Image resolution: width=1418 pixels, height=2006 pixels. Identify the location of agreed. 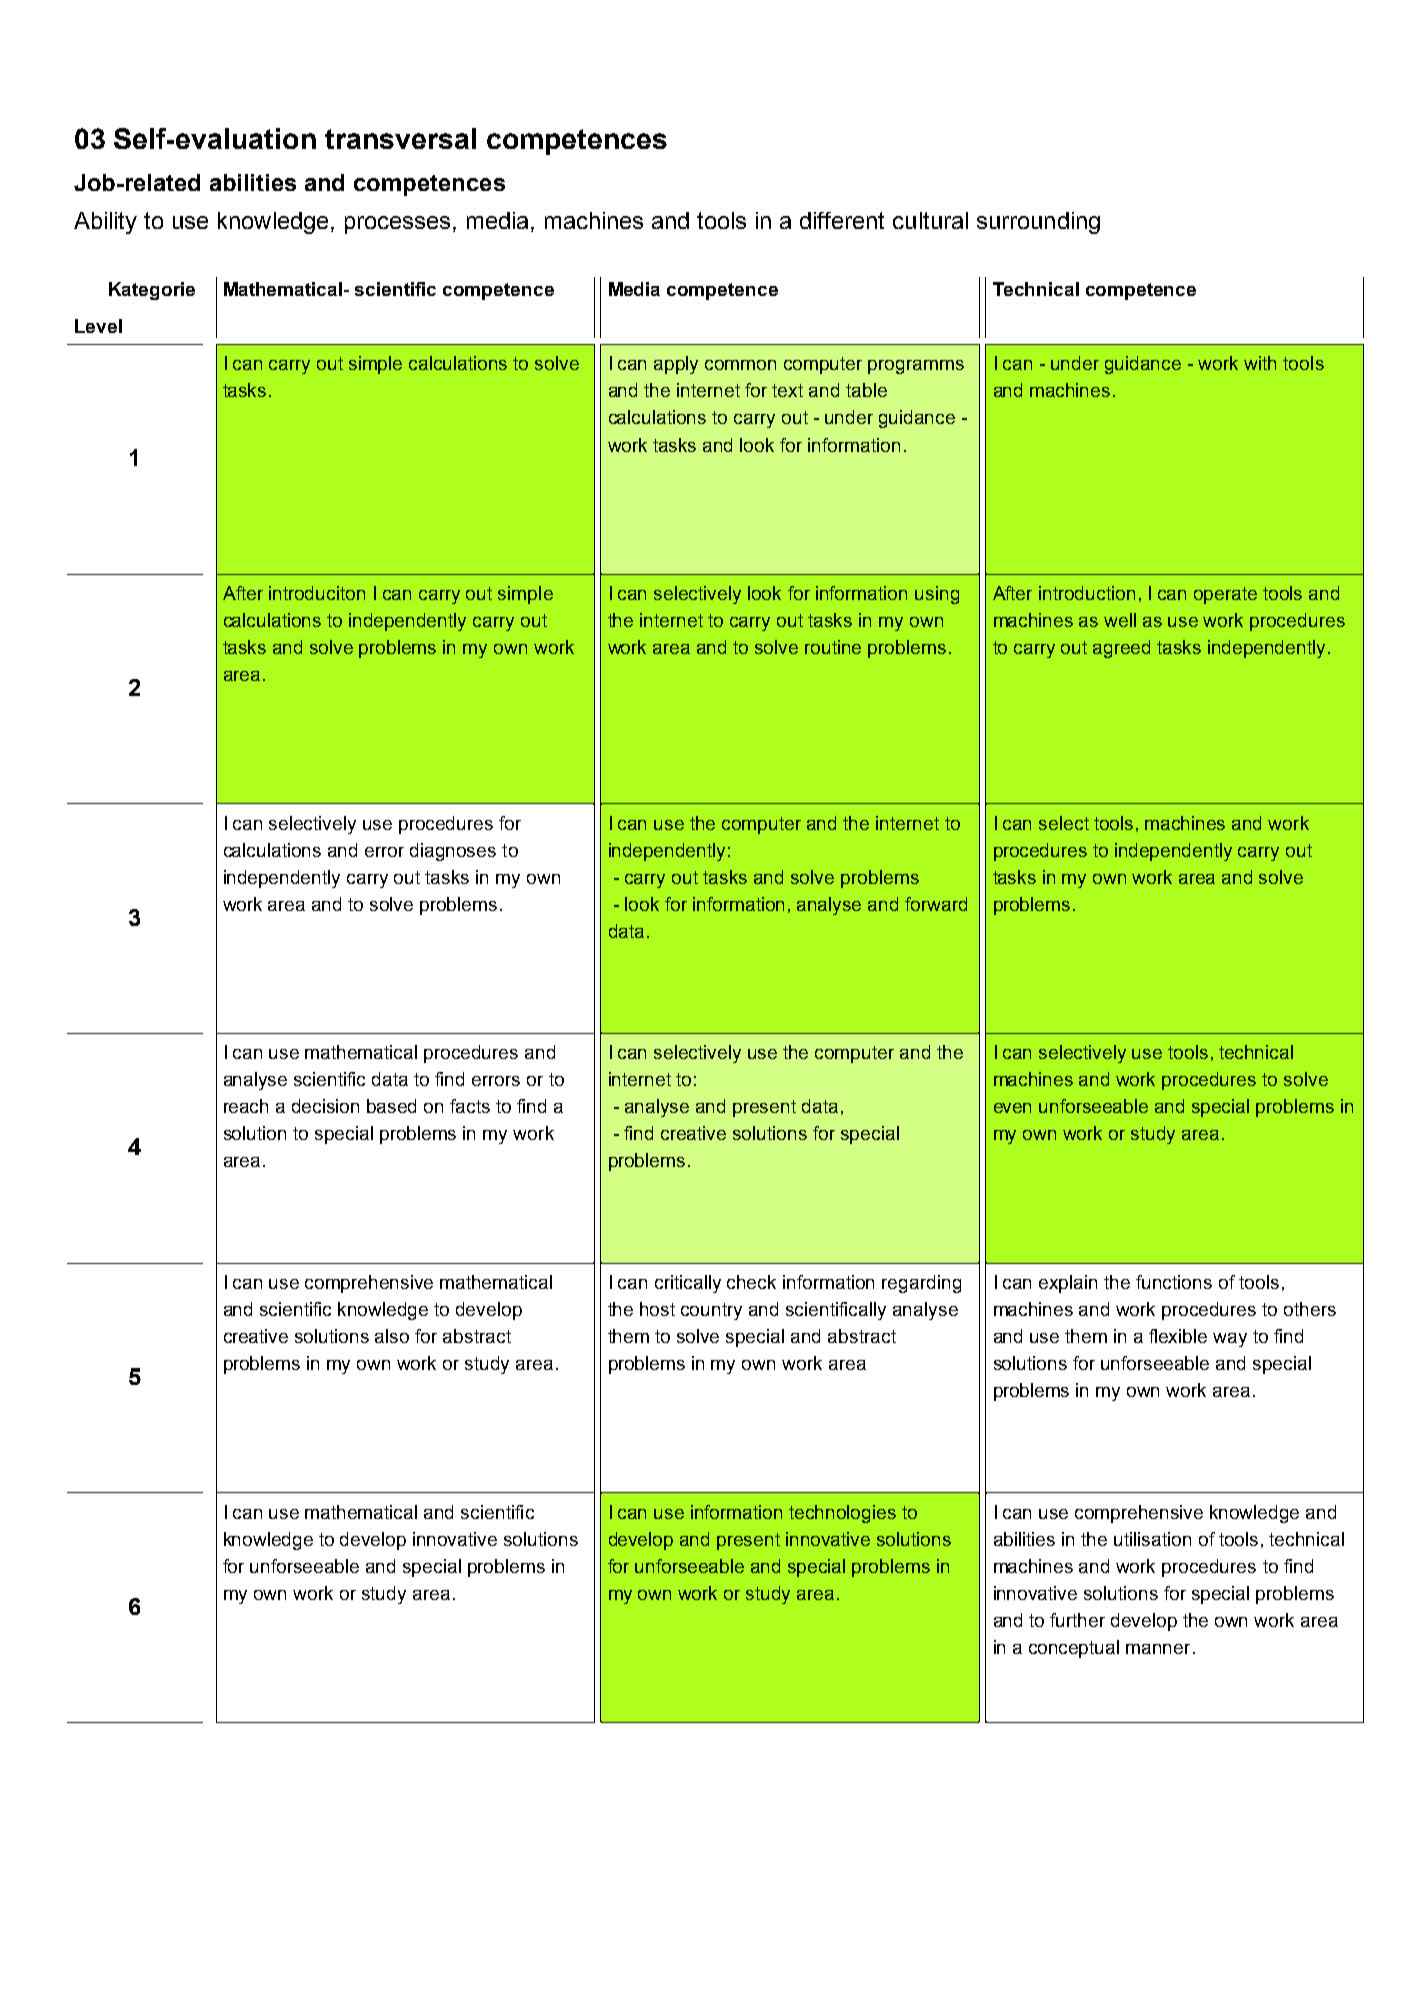
(1121, 649).
